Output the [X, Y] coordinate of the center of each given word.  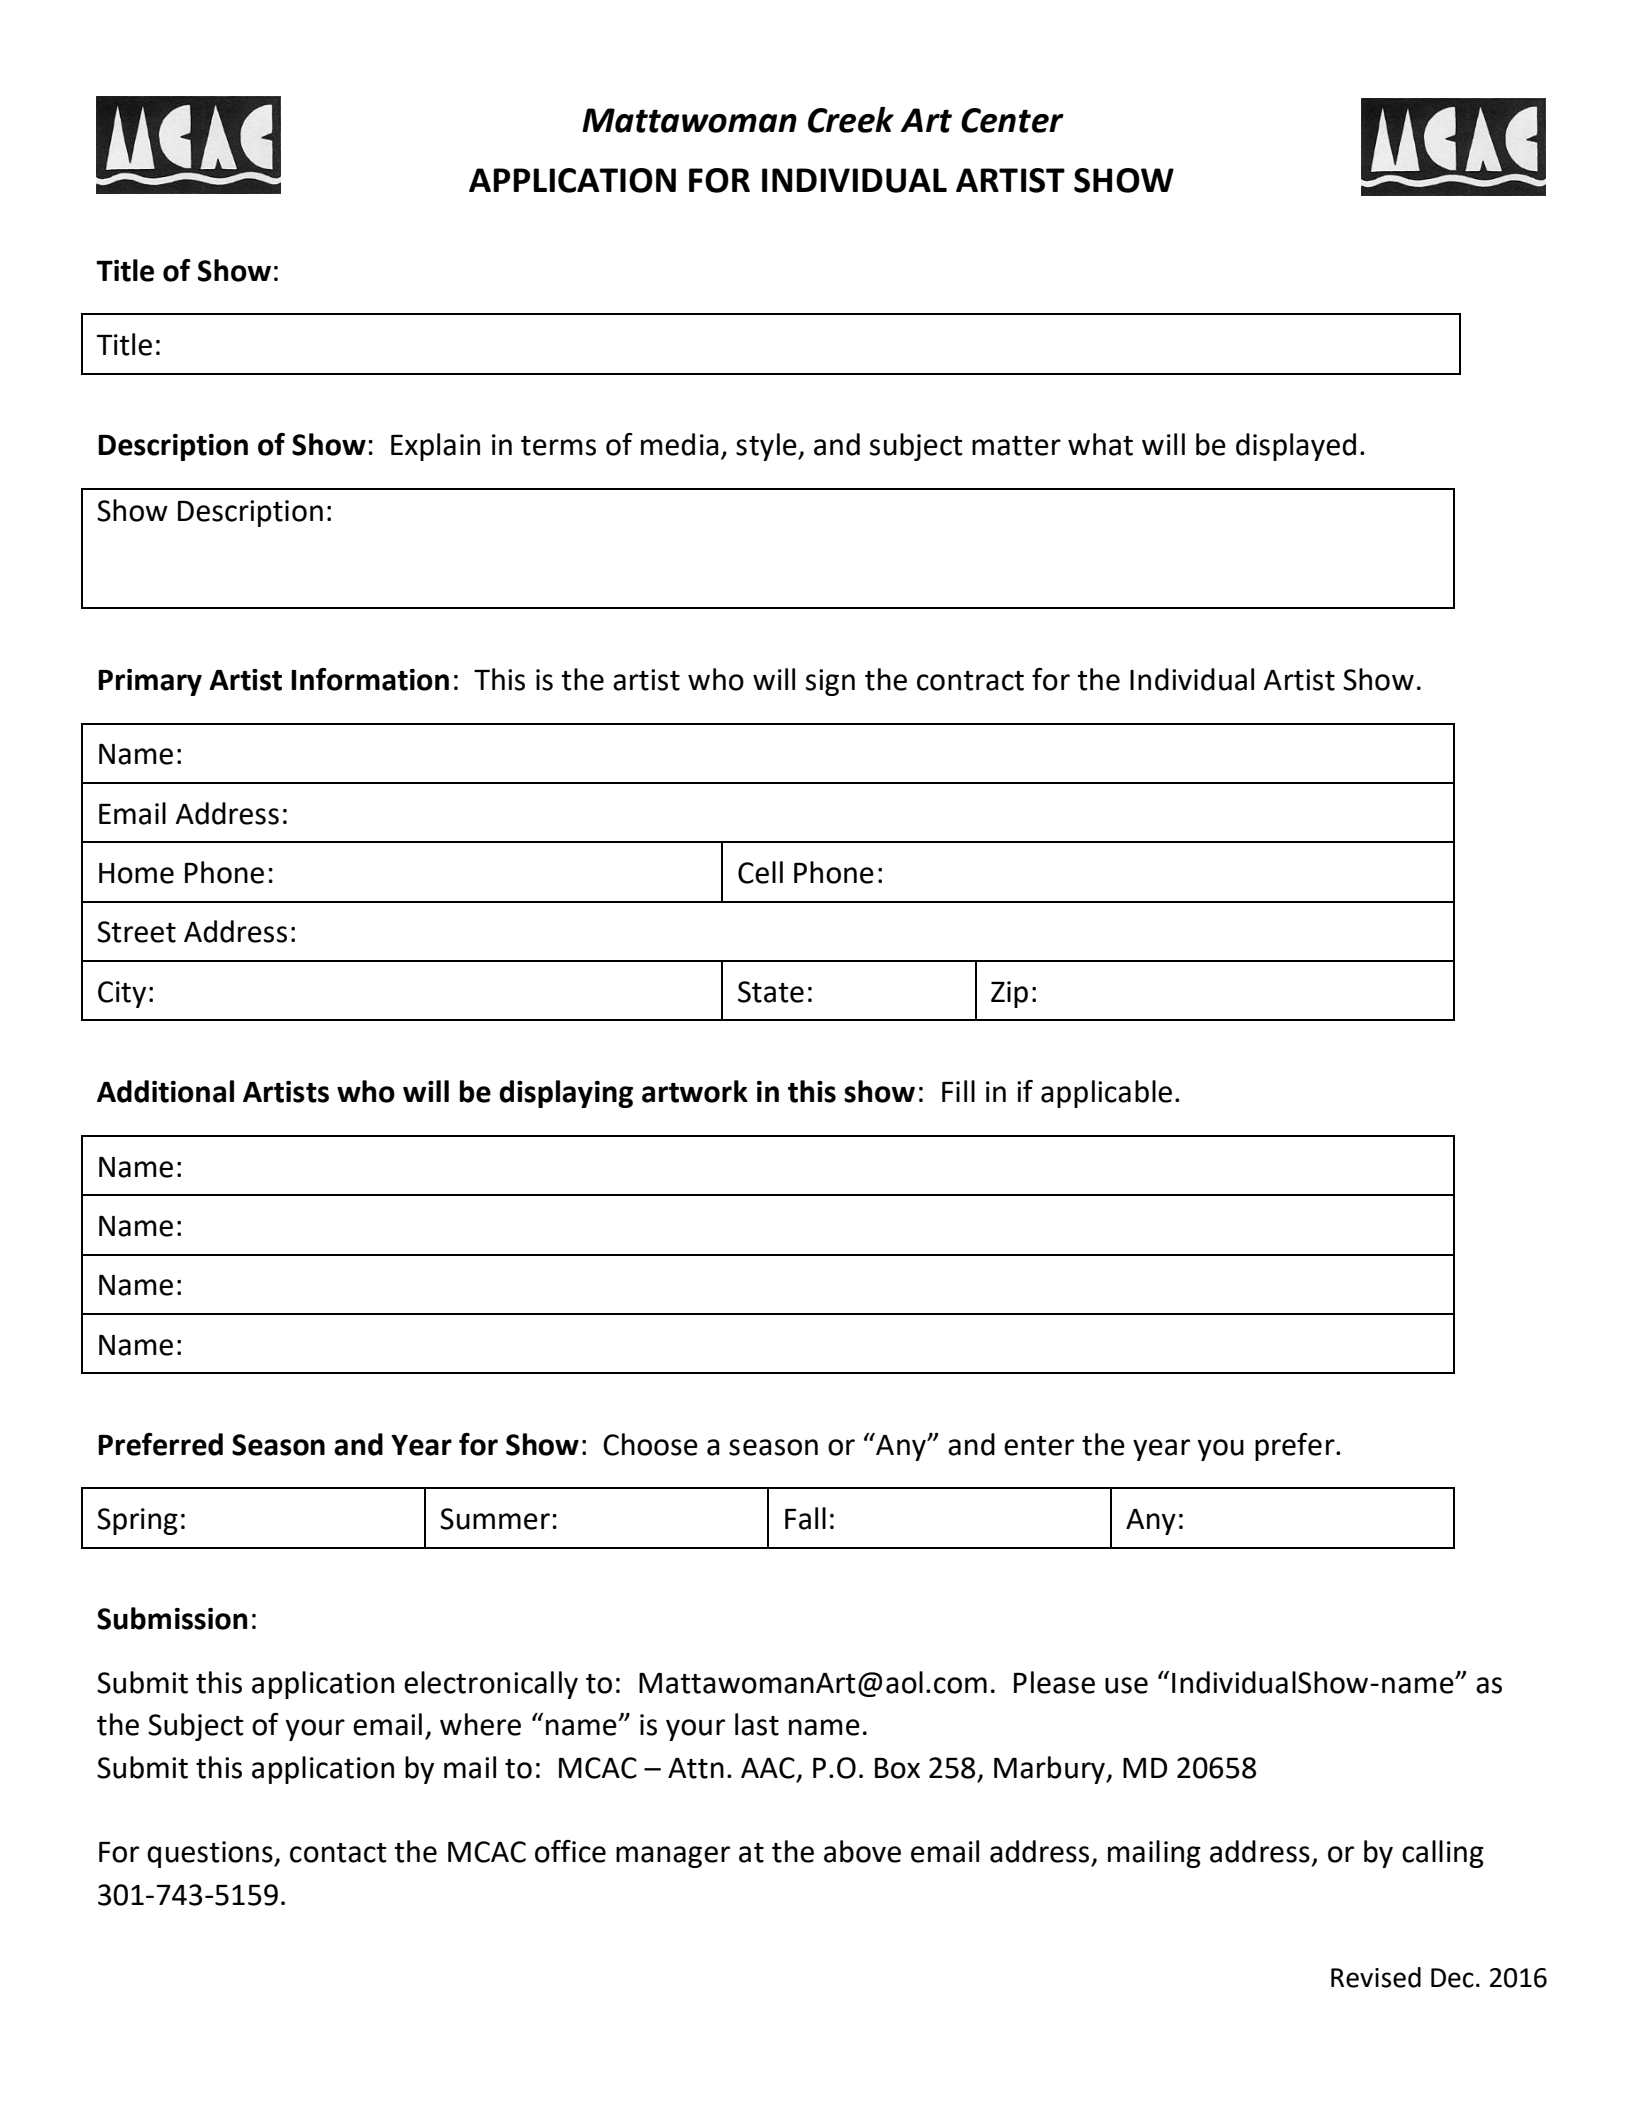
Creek [851, 120]
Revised [1376, 1977]
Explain [435, 447]
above [862, 1851]
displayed [1296, 447]
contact [338, 1853]
